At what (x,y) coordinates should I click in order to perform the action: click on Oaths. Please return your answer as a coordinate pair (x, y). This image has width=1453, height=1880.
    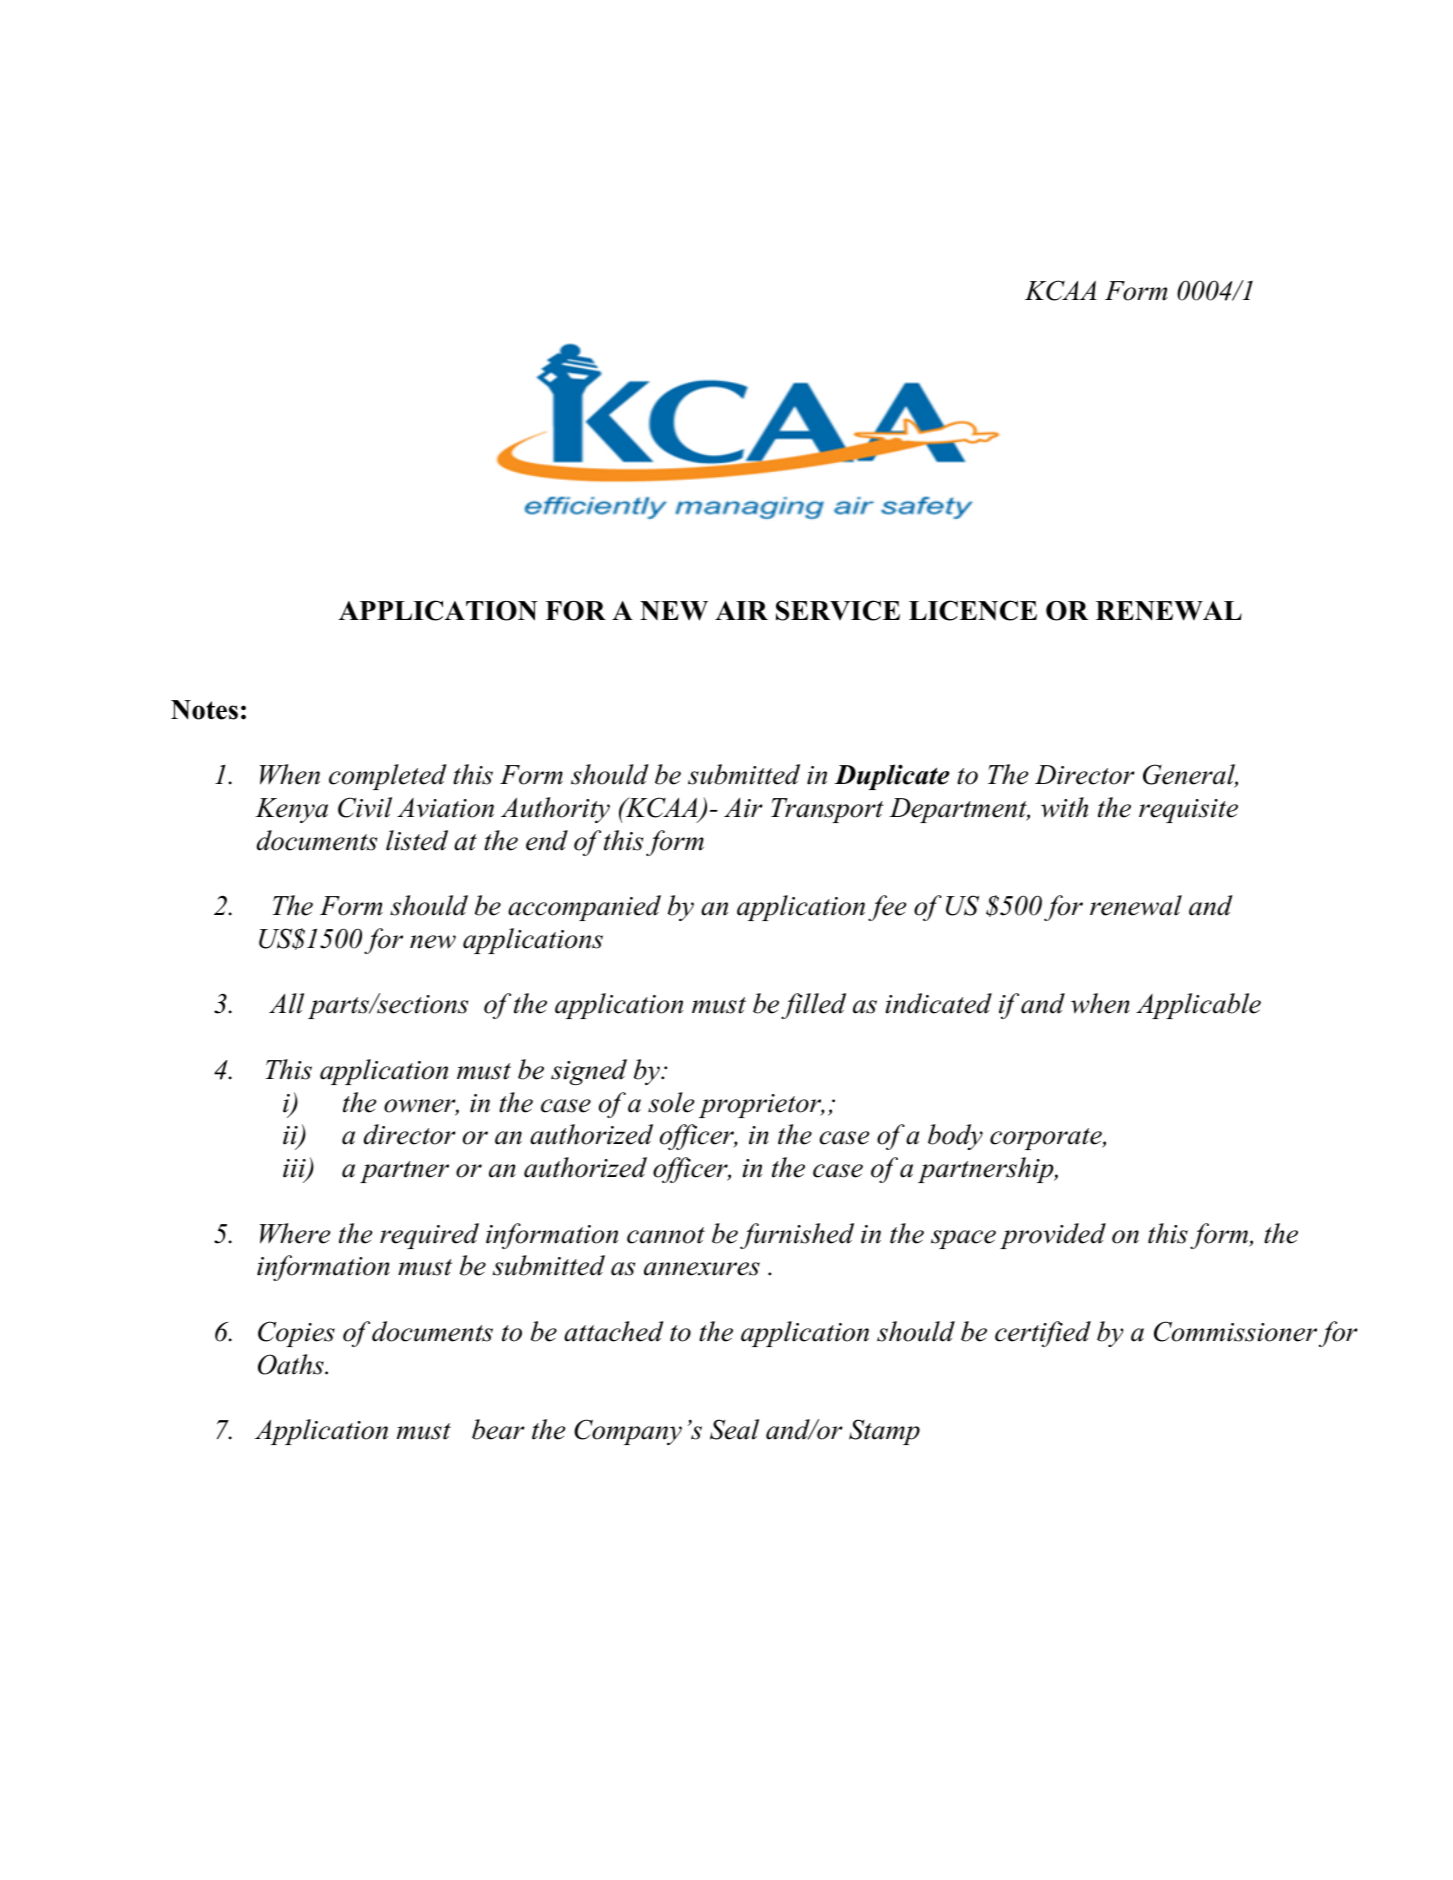
    Looking at the image, I should click on (292, 1364).
